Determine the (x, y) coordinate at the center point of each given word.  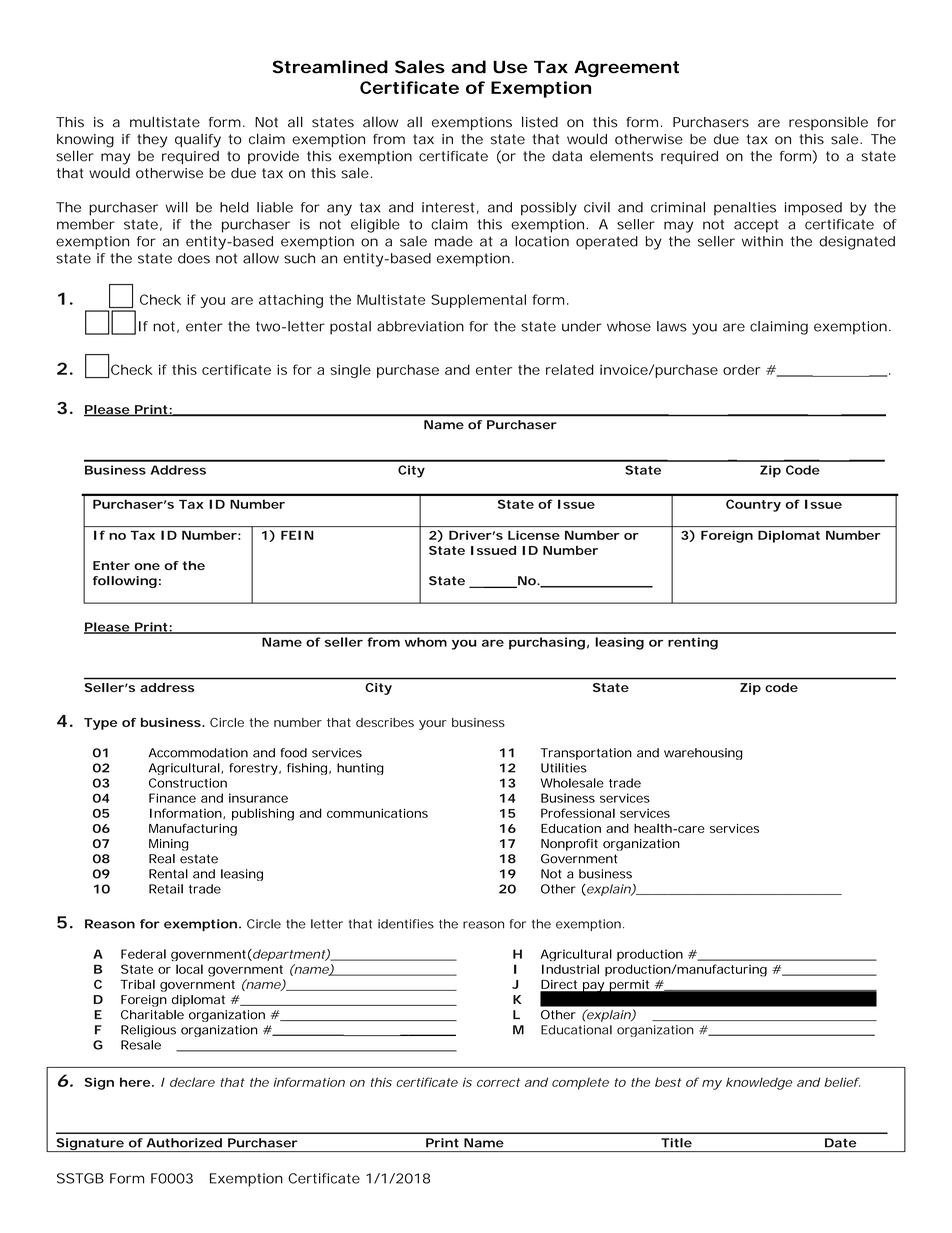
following (125, 582)
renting (693, 643)
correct (498, 1082)
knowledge (759, 1083)
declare (192, 1082)
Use (510, 67)
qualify (198, 141)
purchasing (547, 643)
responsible (828, 123)
